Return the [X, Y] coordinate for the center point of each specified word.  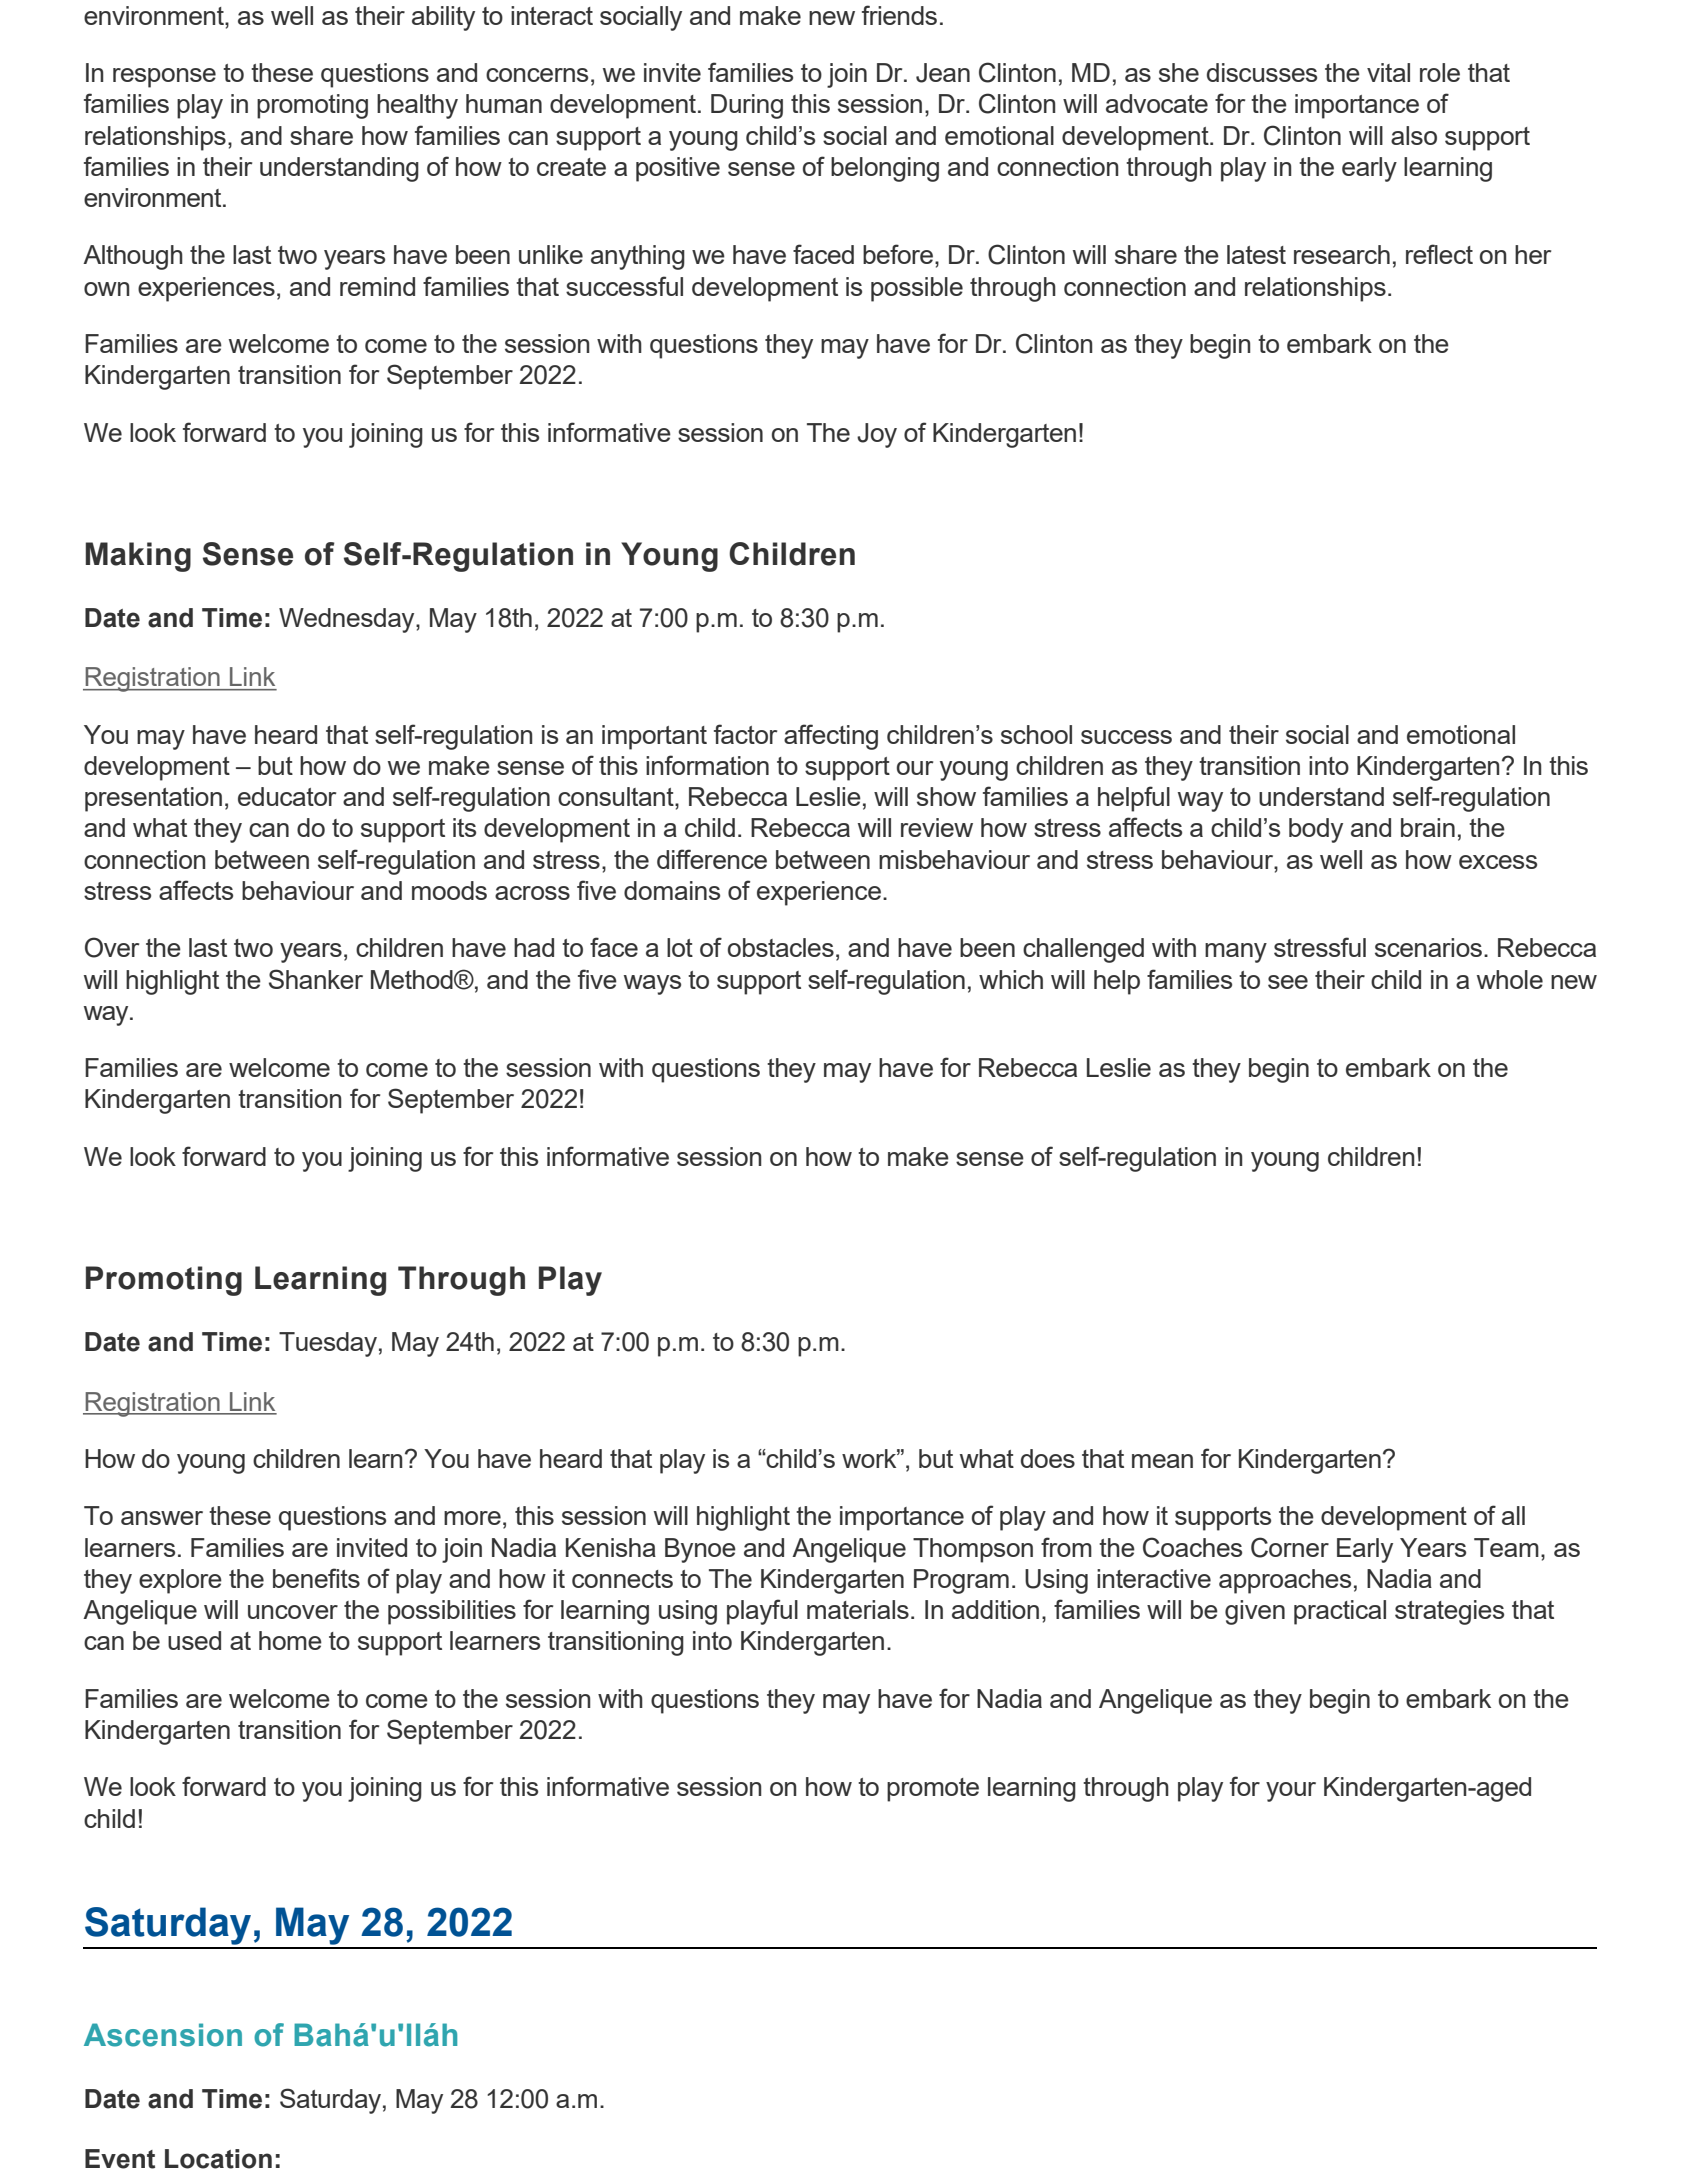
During [747, 106]
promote [933, 1790]
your [1291, 1792]
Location [218, 2159]
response [164, 78]
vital [1388, 72]
